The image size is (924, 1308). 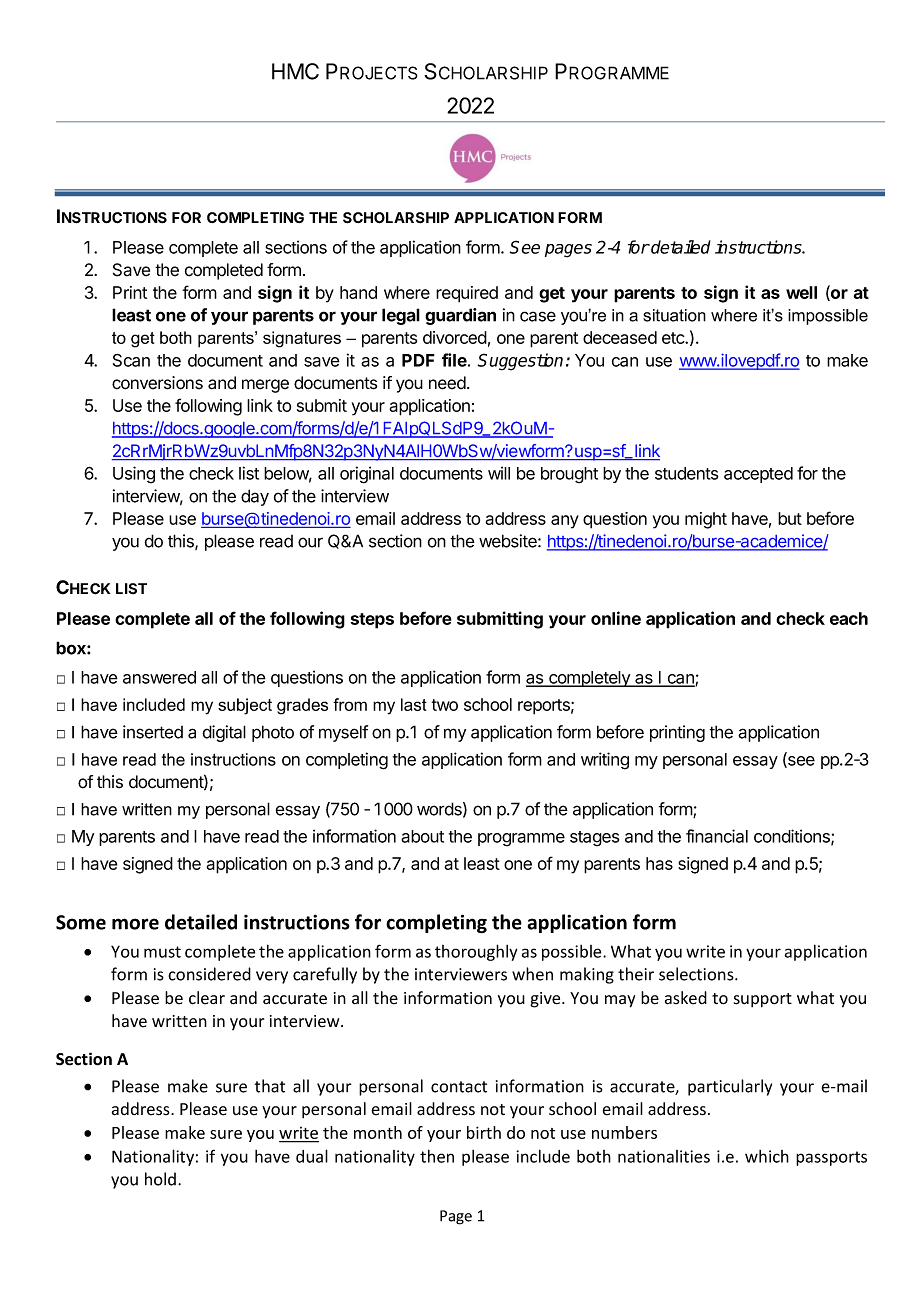 I want to click on well, so click(x=801, y=292).
